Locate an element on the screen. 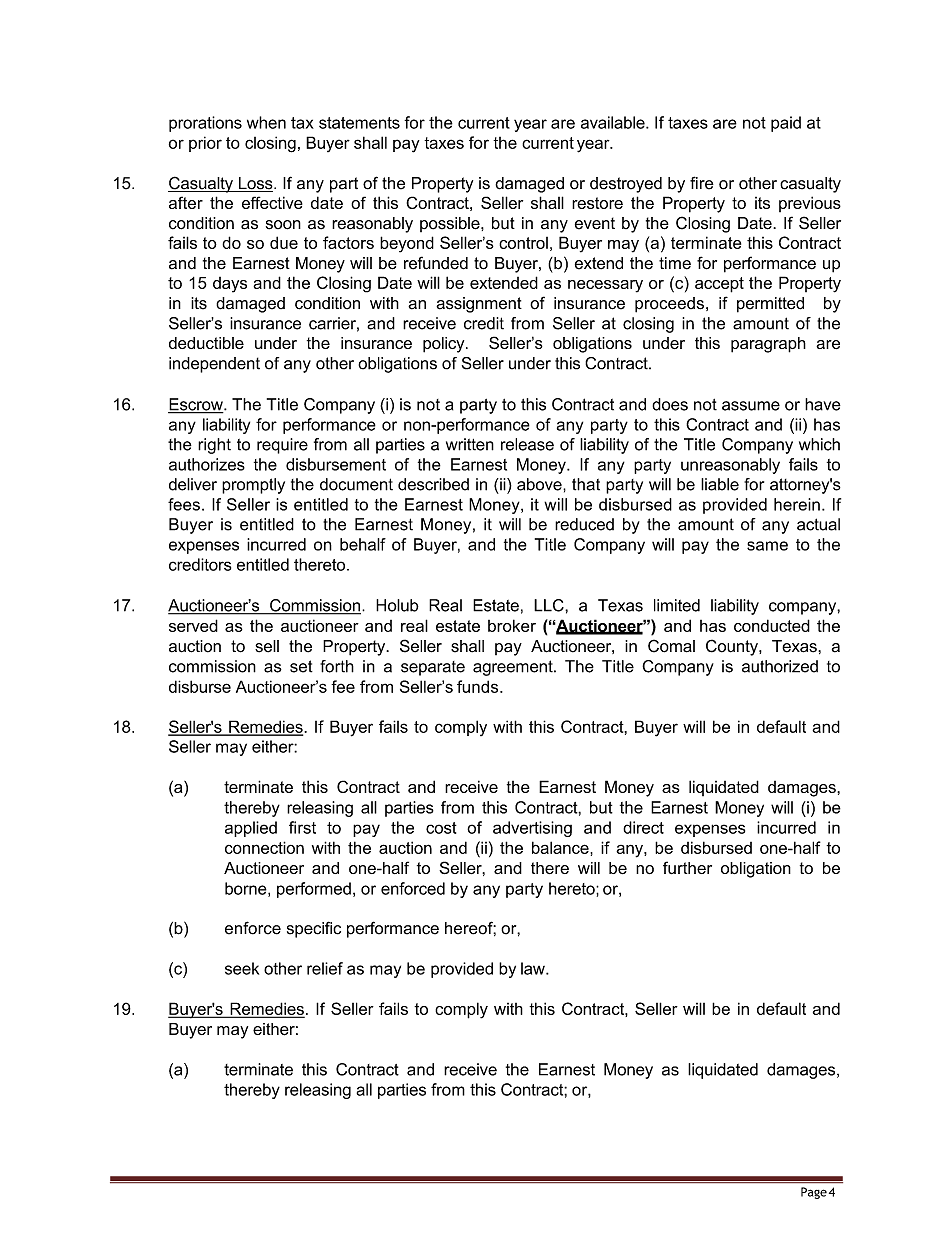 The height and width of the screenshot is (1233, 952). seek is located at coordinates (242, 968).
